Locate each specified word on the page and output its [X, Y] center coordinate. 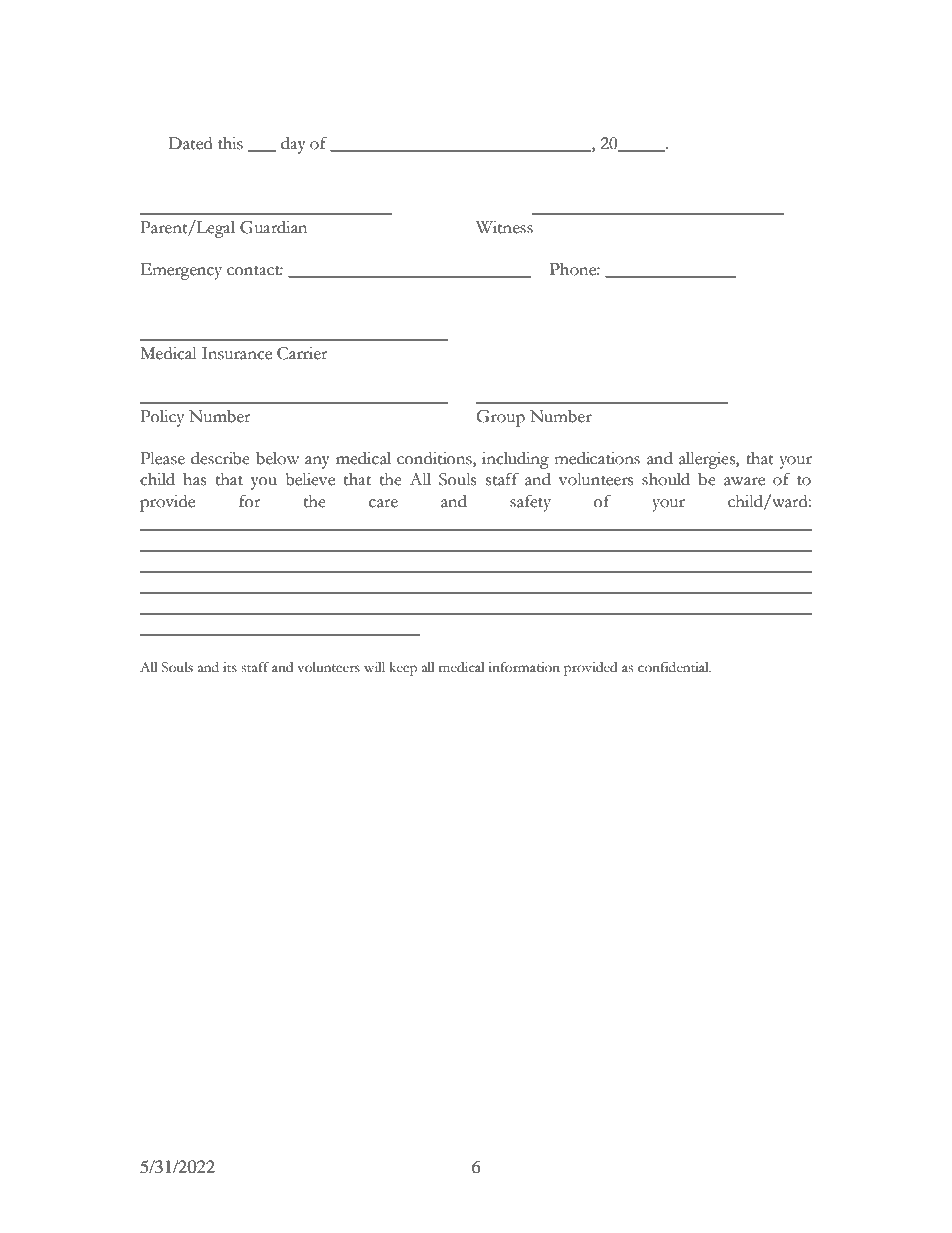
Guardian [273, 227]
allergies [708, 460]
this [230, 143]
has [194, 479]
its [230, 667]
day [293, 145]
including [515, 460]
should [666, 479]
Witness [504, 227]
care [383, 503]
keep [403, 669]
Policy [162, 418]
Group [500, 418]
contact [255, 271]
